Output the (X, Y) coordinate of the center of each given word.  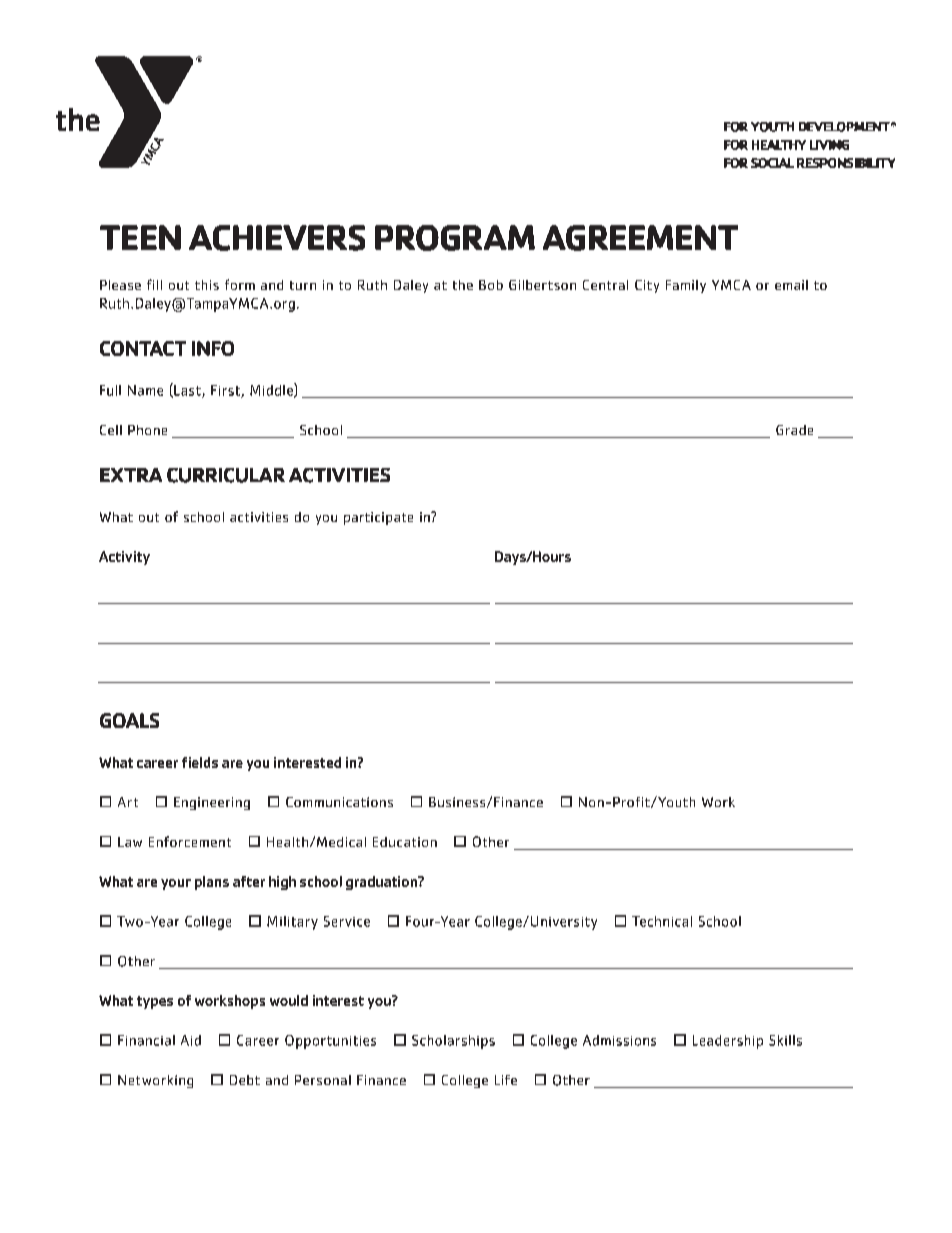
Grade (794, 430)
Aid (191, 1040)
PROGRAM (455, 238)
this (207, 285)
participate (378, 518)
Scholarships (453, 1042)
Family (686, 286)
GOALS (129, 720)
